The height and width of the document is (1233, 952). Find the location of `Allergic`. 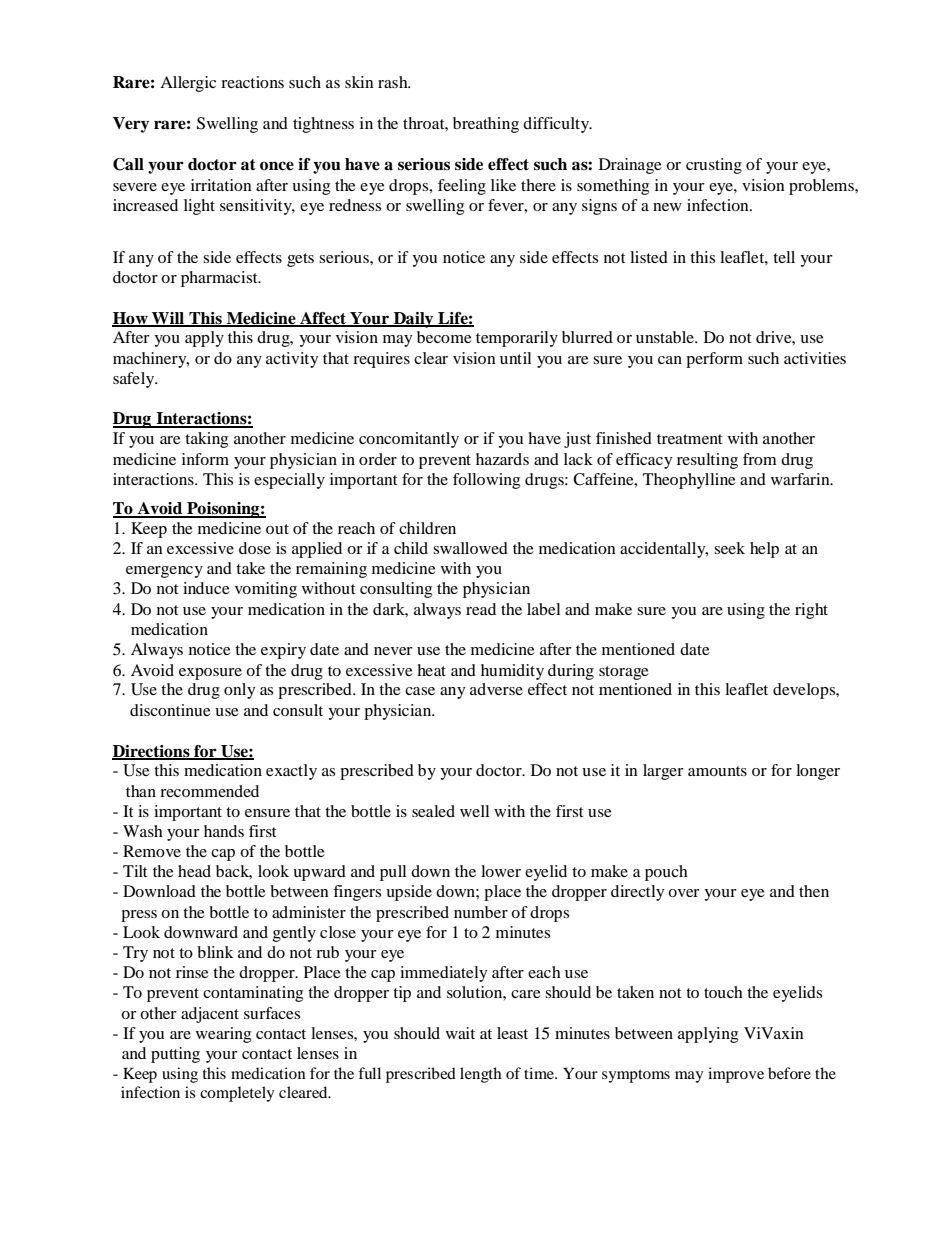

Allergic is located at coordinates (188, 84).
